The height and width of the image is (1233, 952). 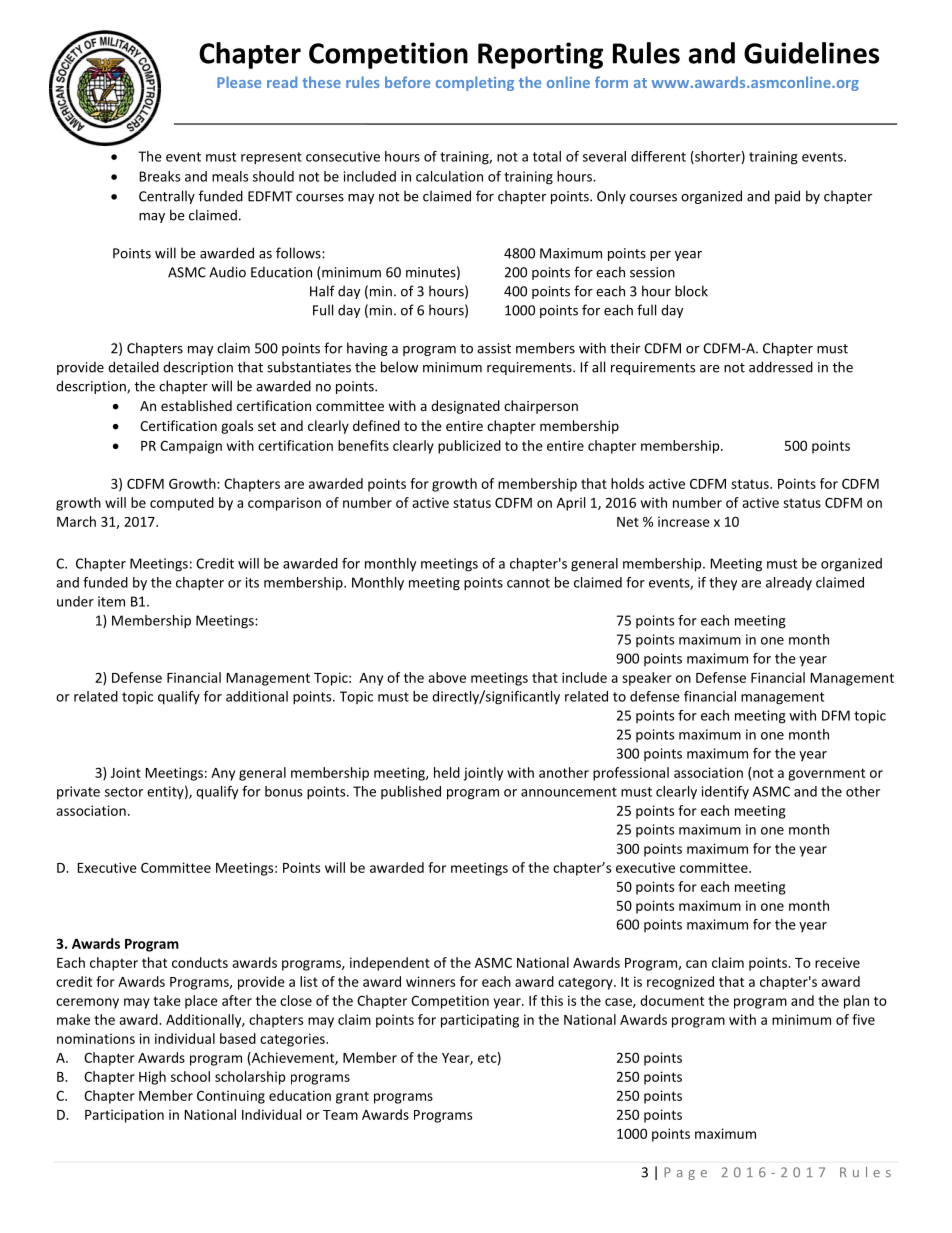 I want to click on published, so click(x=411, y=792).
